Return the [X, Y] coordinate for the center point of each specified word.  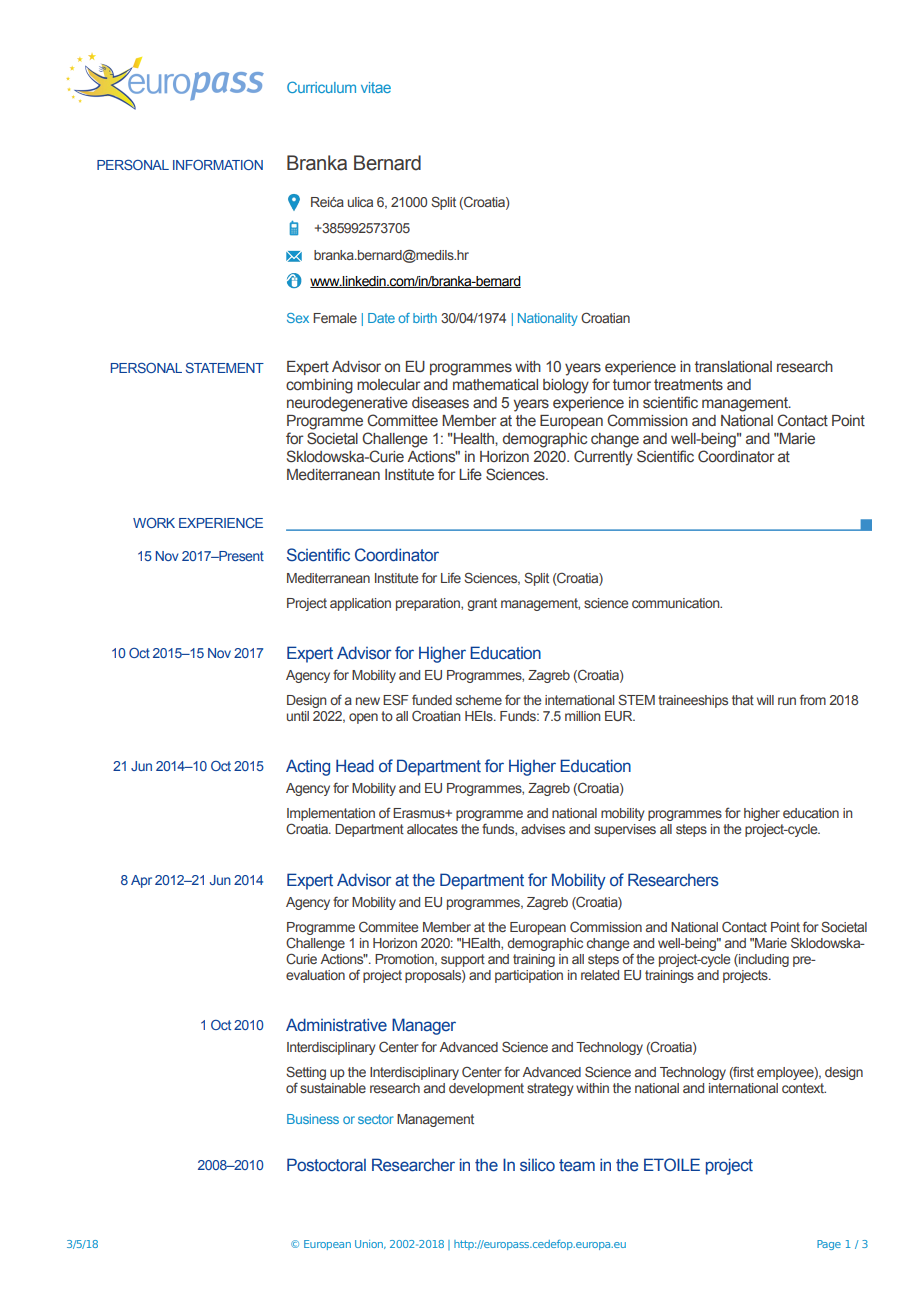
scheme [479, 700]
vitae [376, 87]
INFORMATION [218, 165]
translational [733, 367]
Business [313, 1119]
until [298, 716]
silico [537, 1165]
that [743, 700]
